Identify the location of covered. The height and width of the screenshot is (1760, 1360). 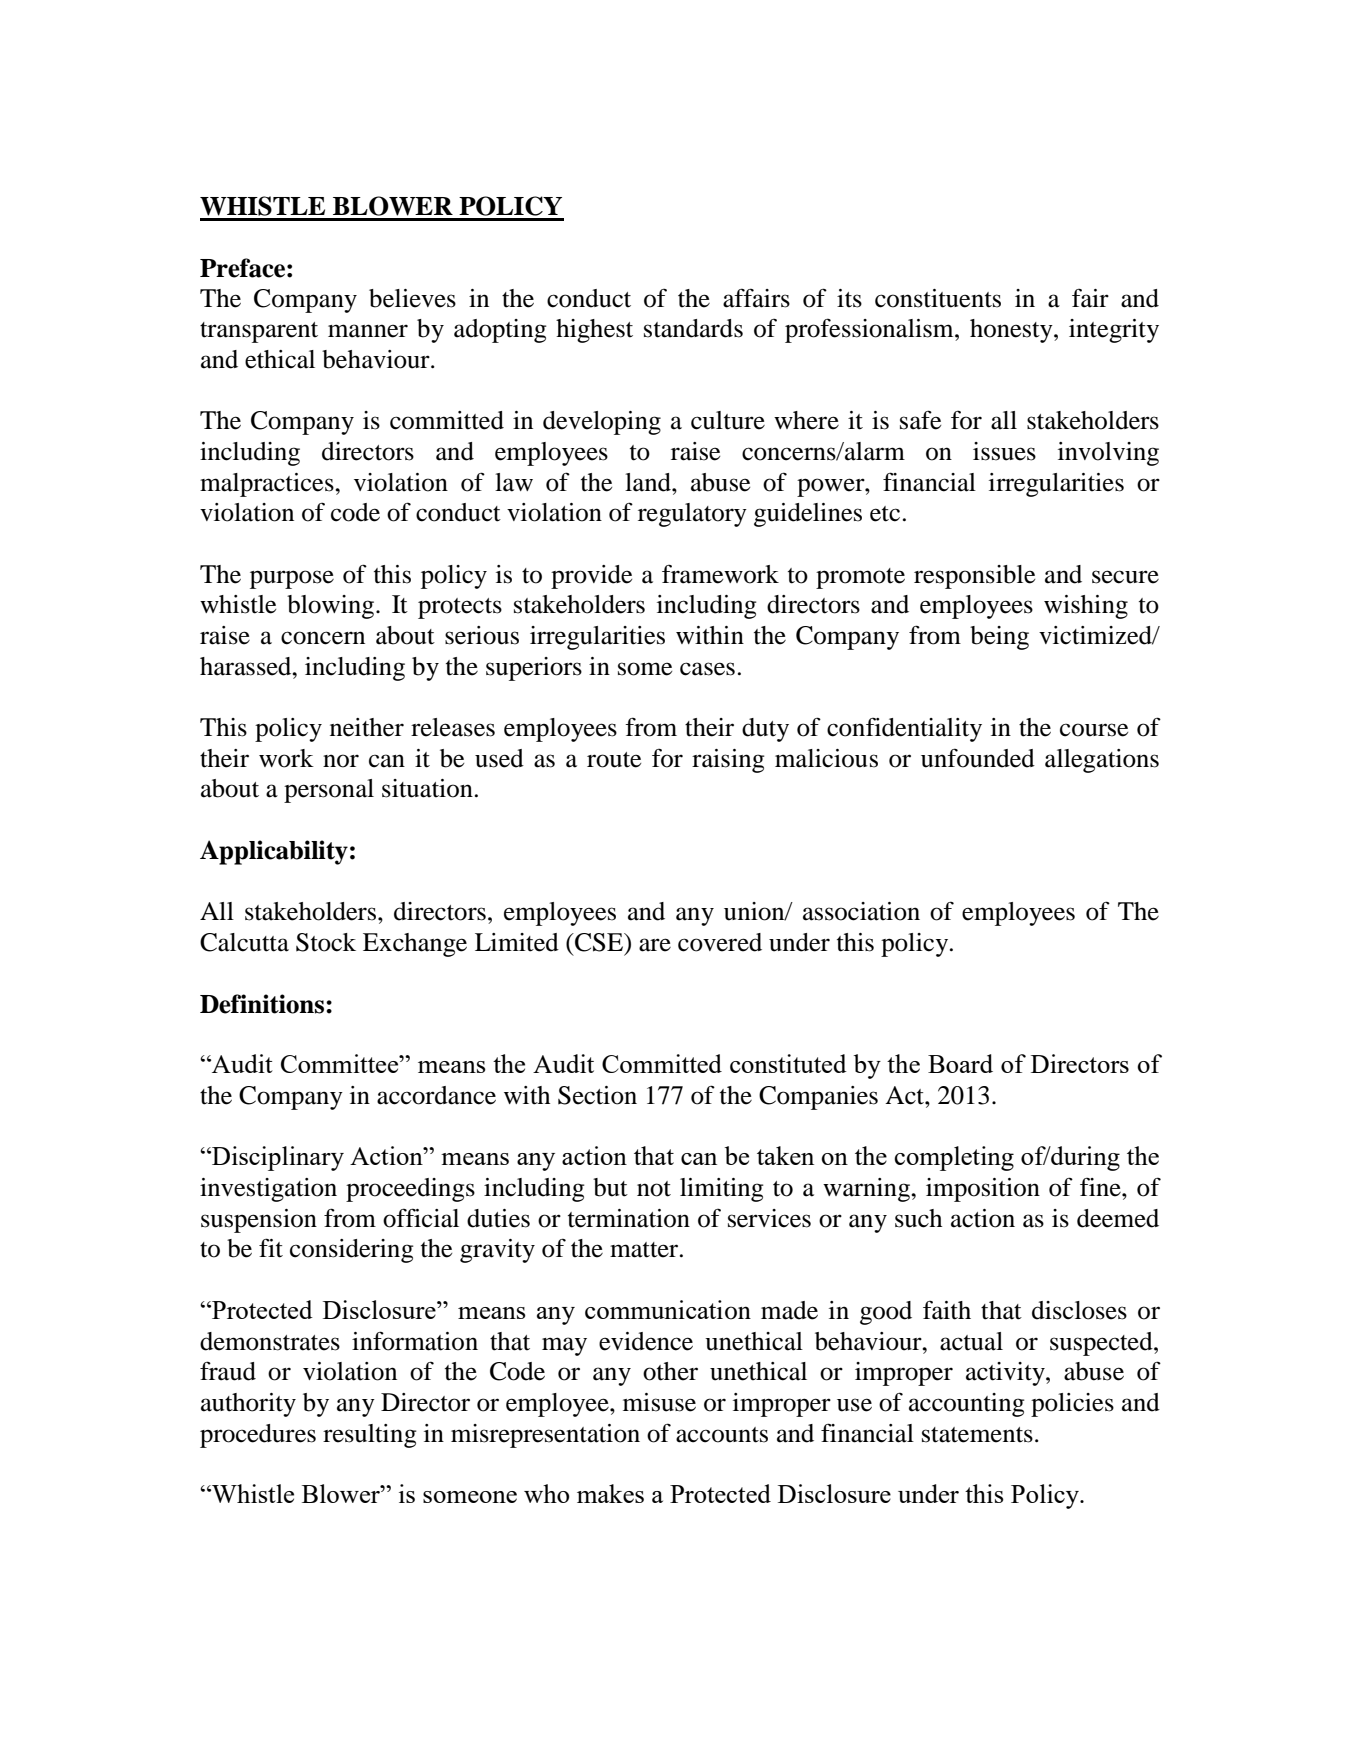
(720, 942).
